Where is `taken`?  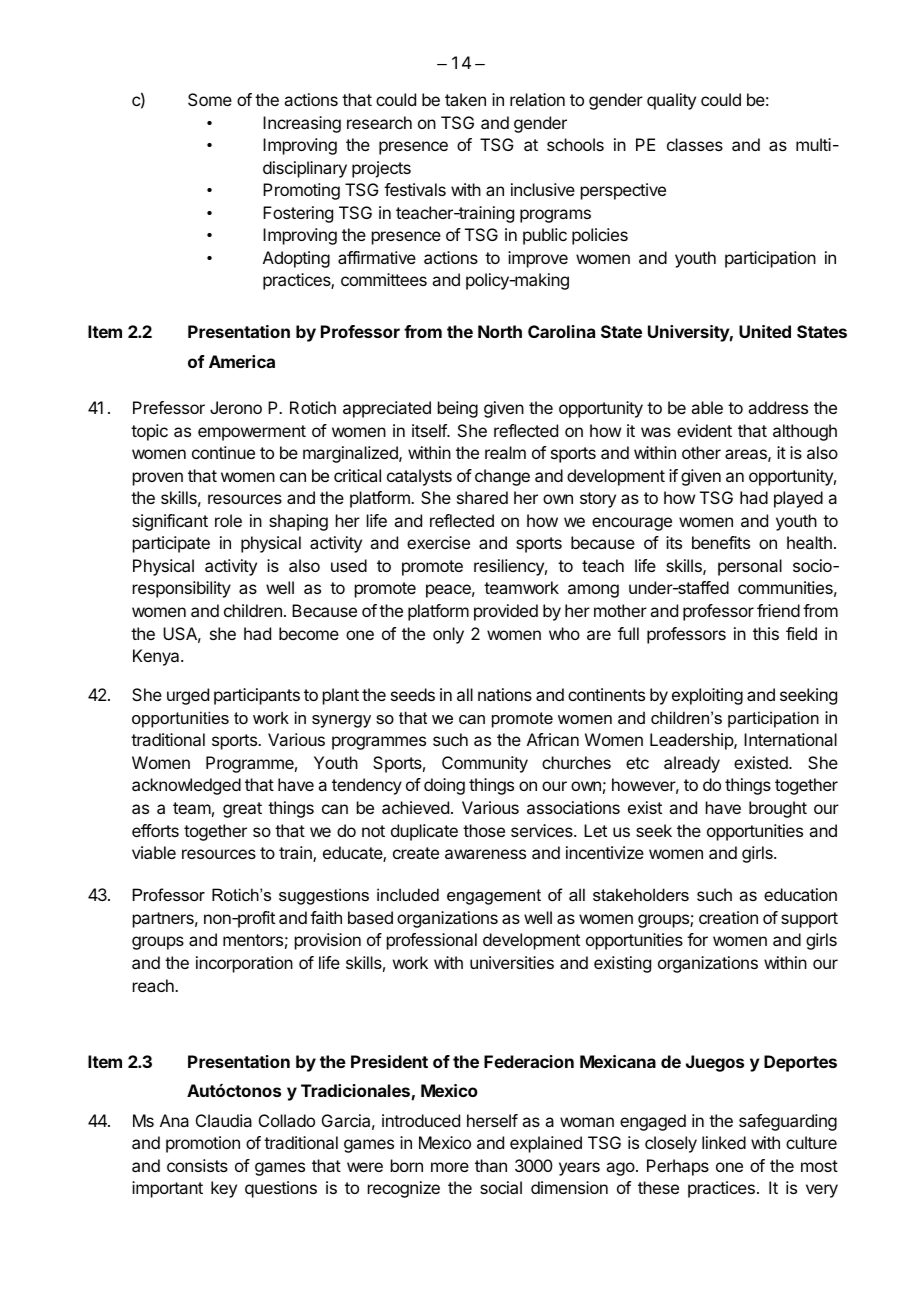 taken is located at coordinates (465, 99).
